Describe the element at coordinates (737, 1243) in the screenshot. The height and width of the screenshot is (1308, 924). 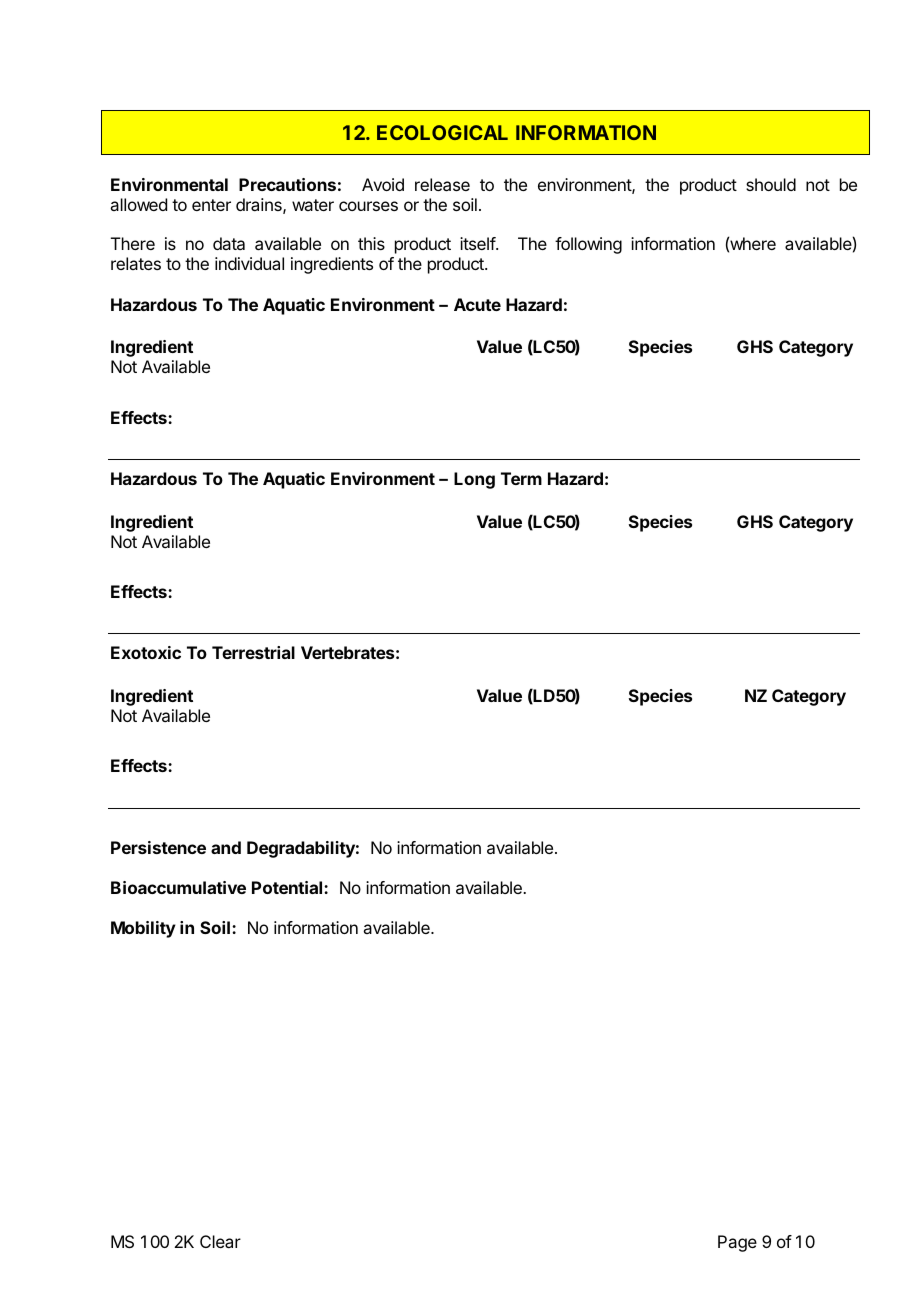
I see `Page` at that location.
